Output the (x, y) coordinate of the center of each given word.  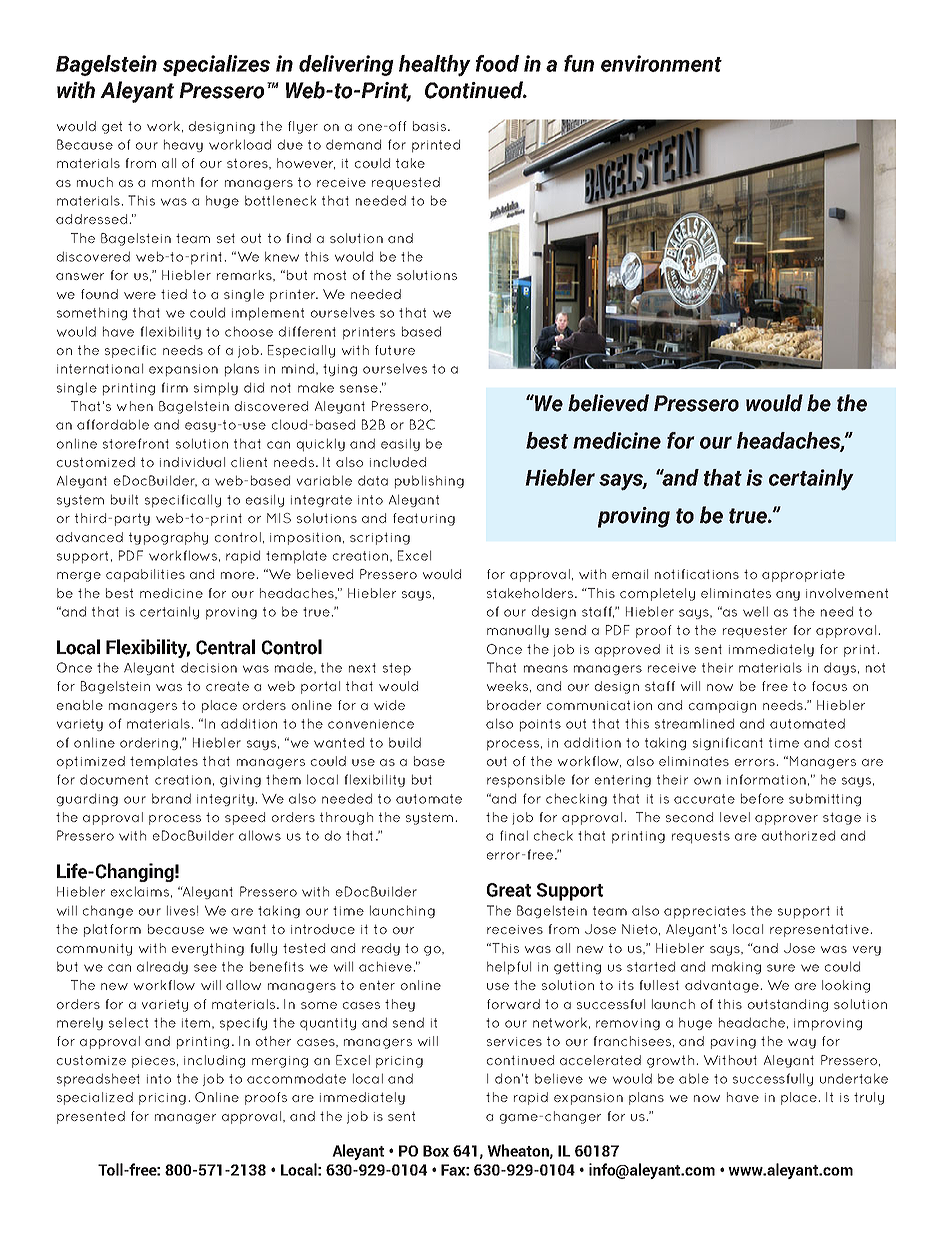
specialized (95, 1098)
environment (661, 63)
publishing (429, 482)
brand (171, 798)
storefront (136, 443)
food (497, 63)
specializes (216, 65)
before (762, 798)
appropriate (803, 575)
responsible (526, 781)
